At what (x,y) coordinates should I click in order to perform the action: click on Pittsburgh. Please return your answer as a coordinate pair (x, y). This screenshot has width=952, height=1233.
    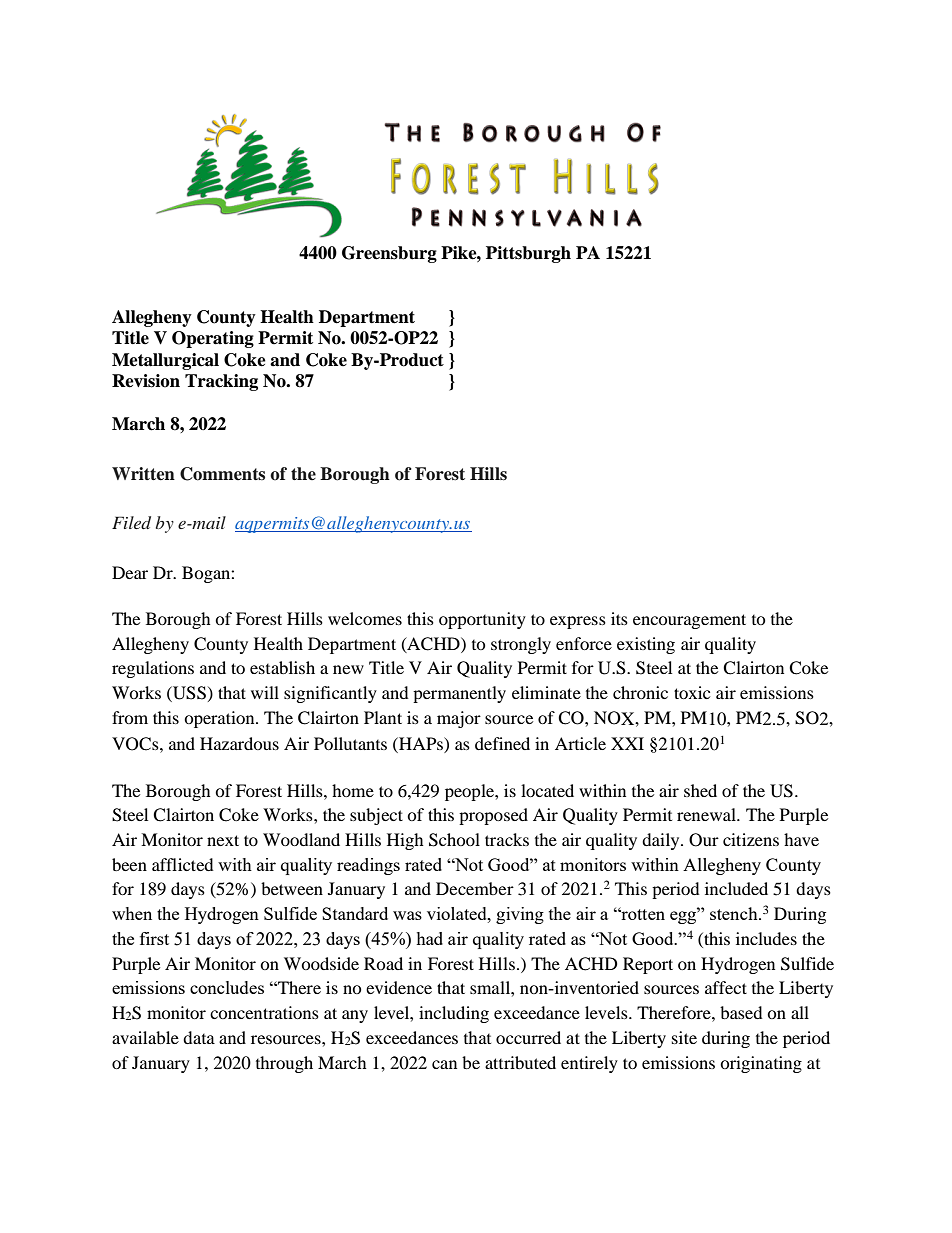
    Looking at the image, I should click on (528, 254).
